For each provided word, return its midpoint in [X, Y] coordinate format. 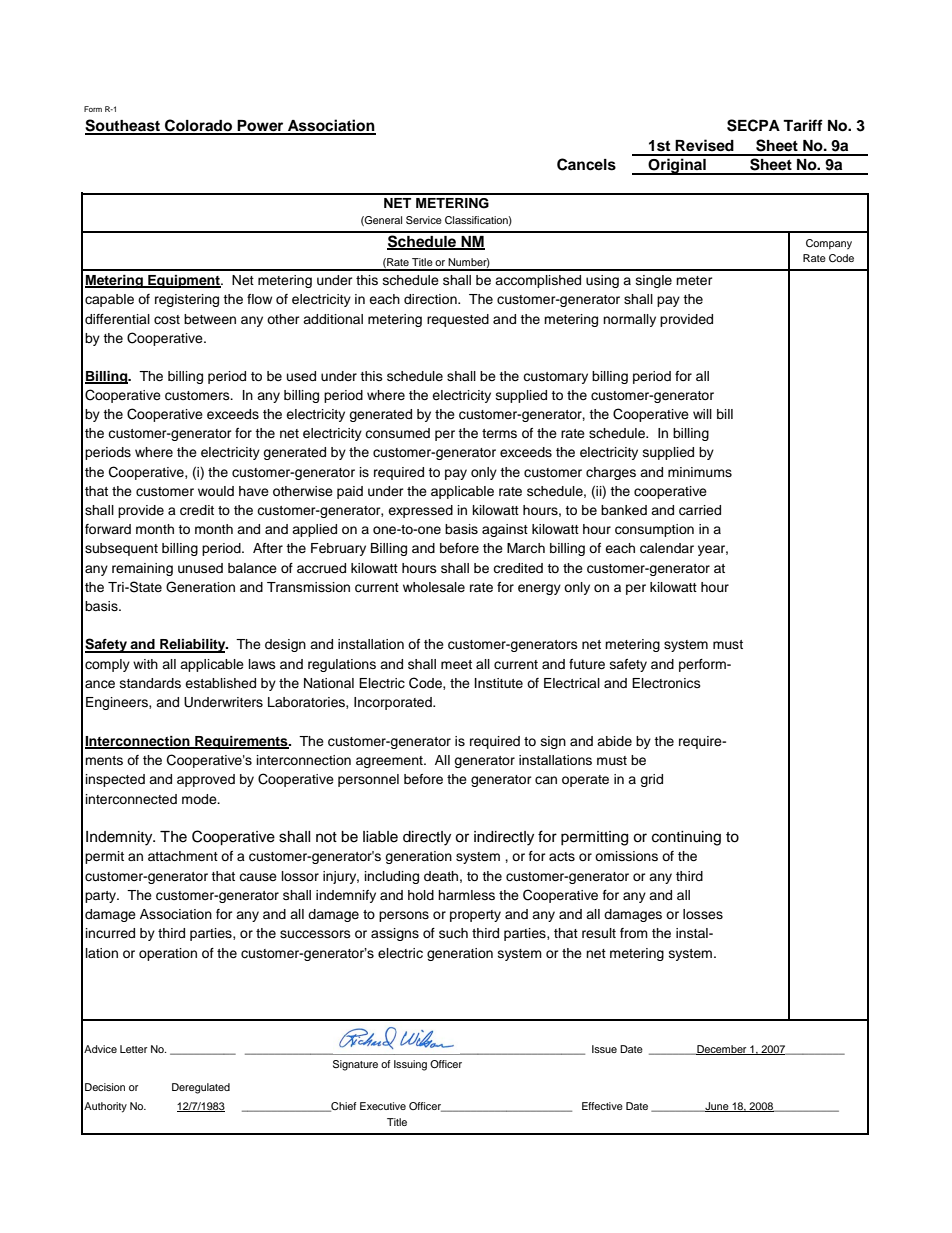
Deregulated [201, 1088]
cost [167, 319]
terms [499, 433]
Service [424, 220]
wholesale [434, 587]
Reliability [193, 646]
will [702, 414]
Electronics [666, 683]
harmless [466, 895]
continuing [686, 838]
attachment [183, 856]
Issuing [410, 1065]
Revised [704, 145]
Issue [604, 1049]
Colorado [199, 126]
